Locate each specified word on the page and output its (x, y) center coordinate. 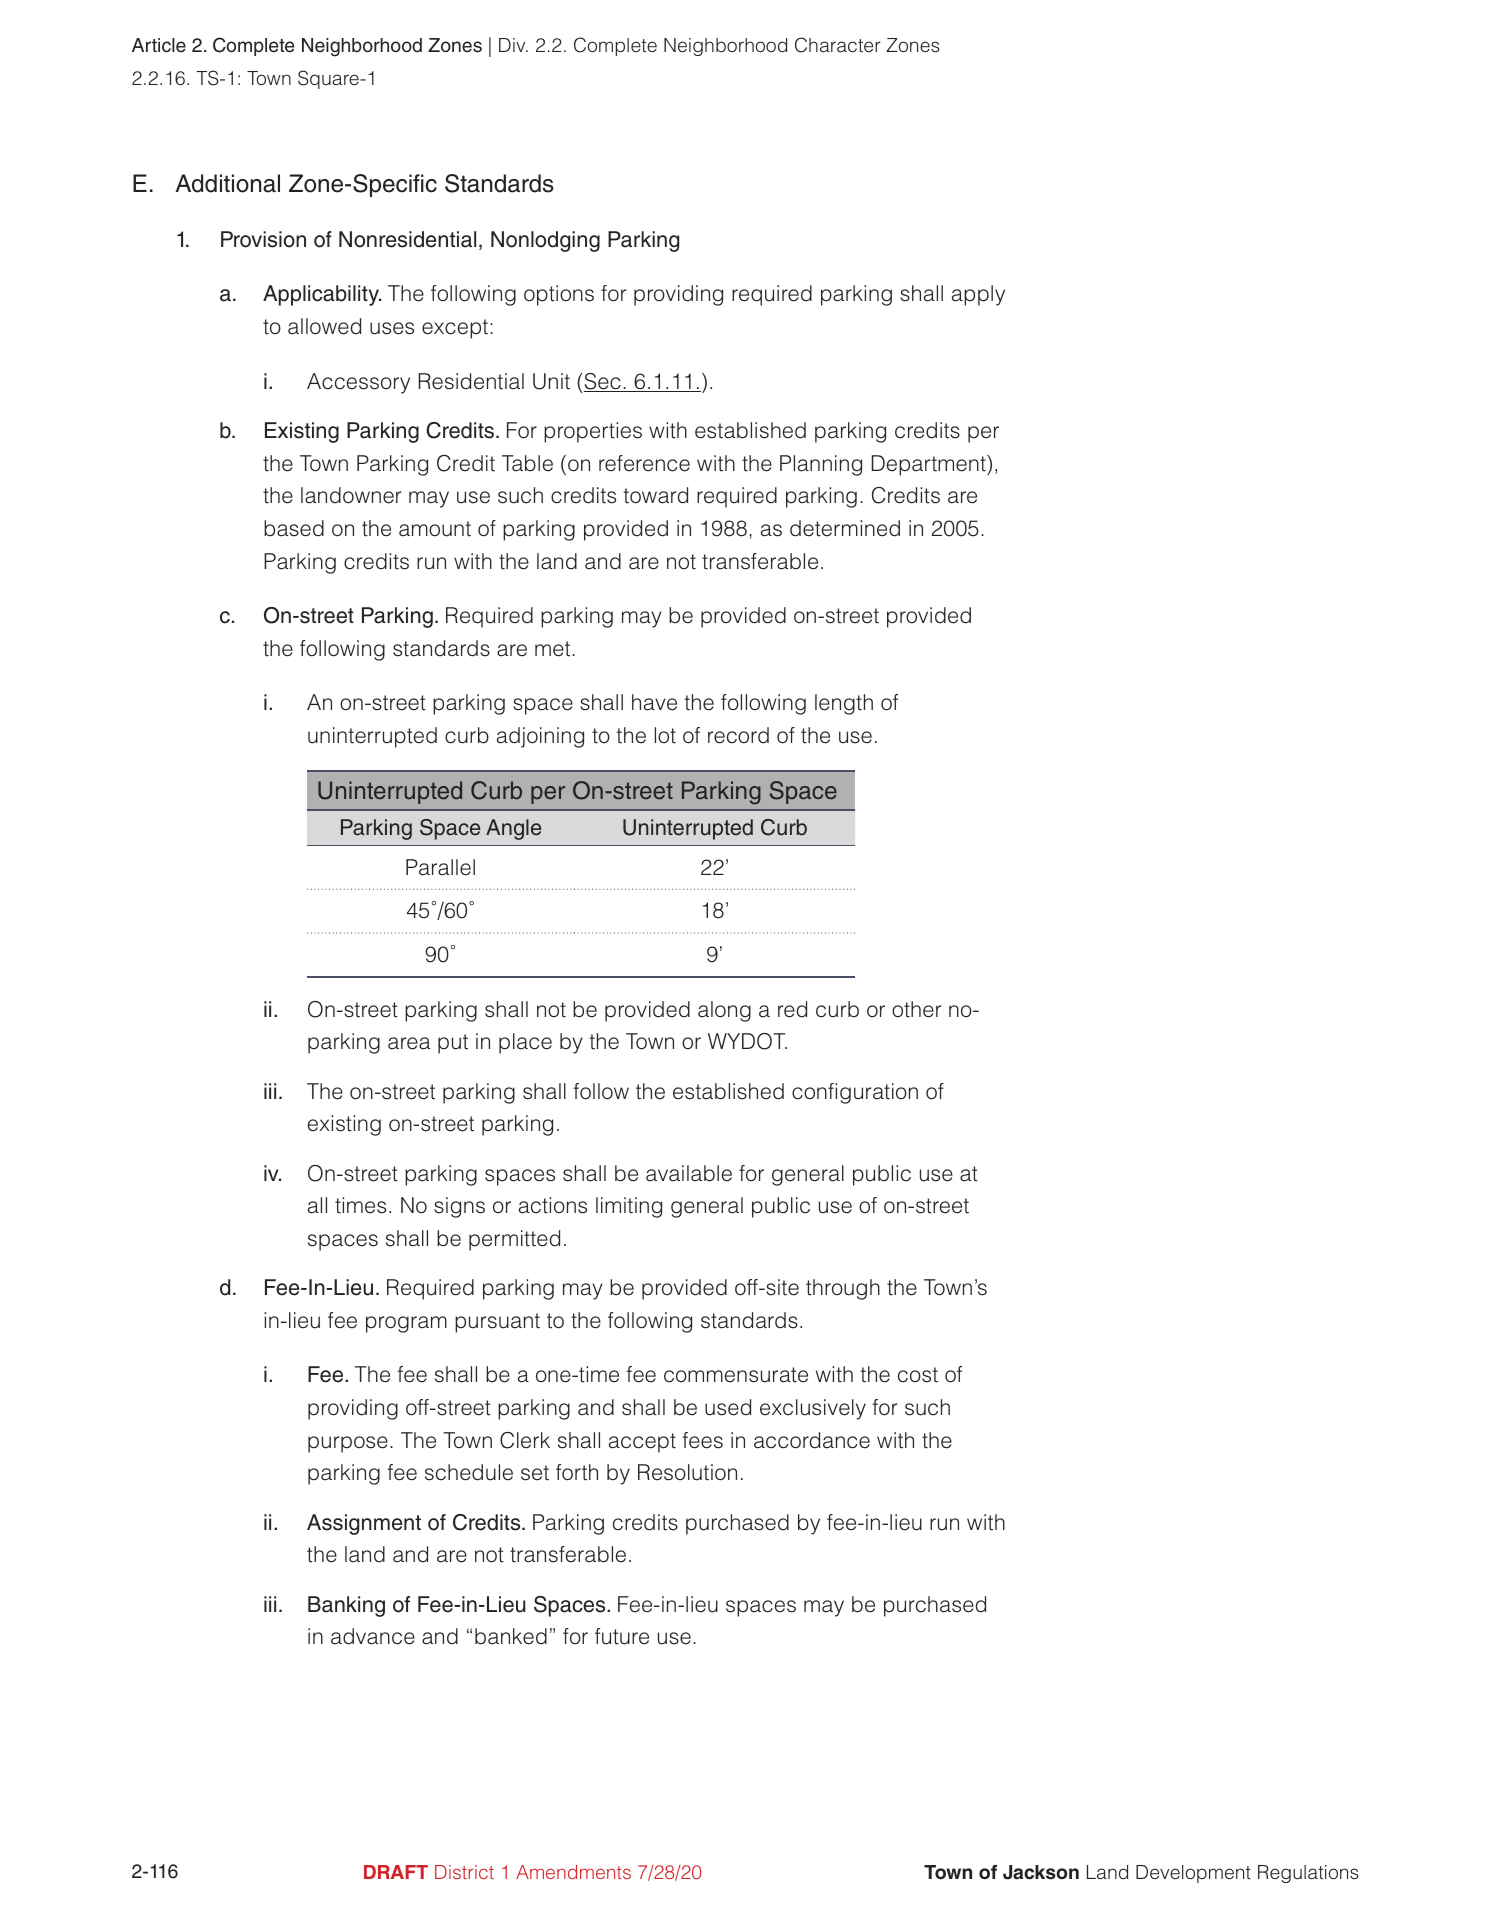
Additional (228, 183)
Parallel (440, 867)
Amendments (573, 1872)
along (724, 1011)
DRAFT (396, 1872)
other (916, 1009)
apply (978, 295)
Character (837, 45)
